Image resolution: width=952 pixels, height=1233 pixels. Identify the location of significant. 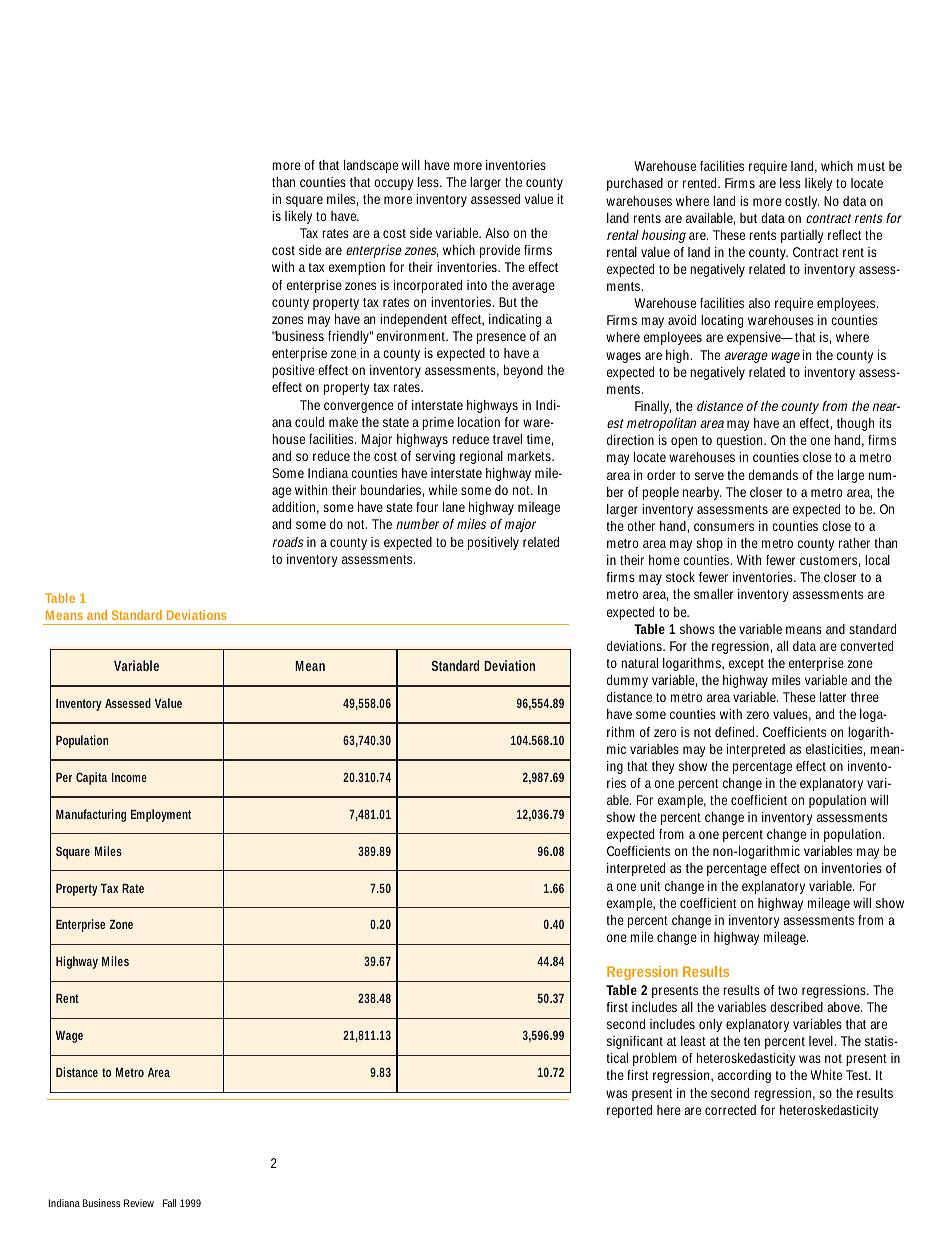
(635, 1042).
